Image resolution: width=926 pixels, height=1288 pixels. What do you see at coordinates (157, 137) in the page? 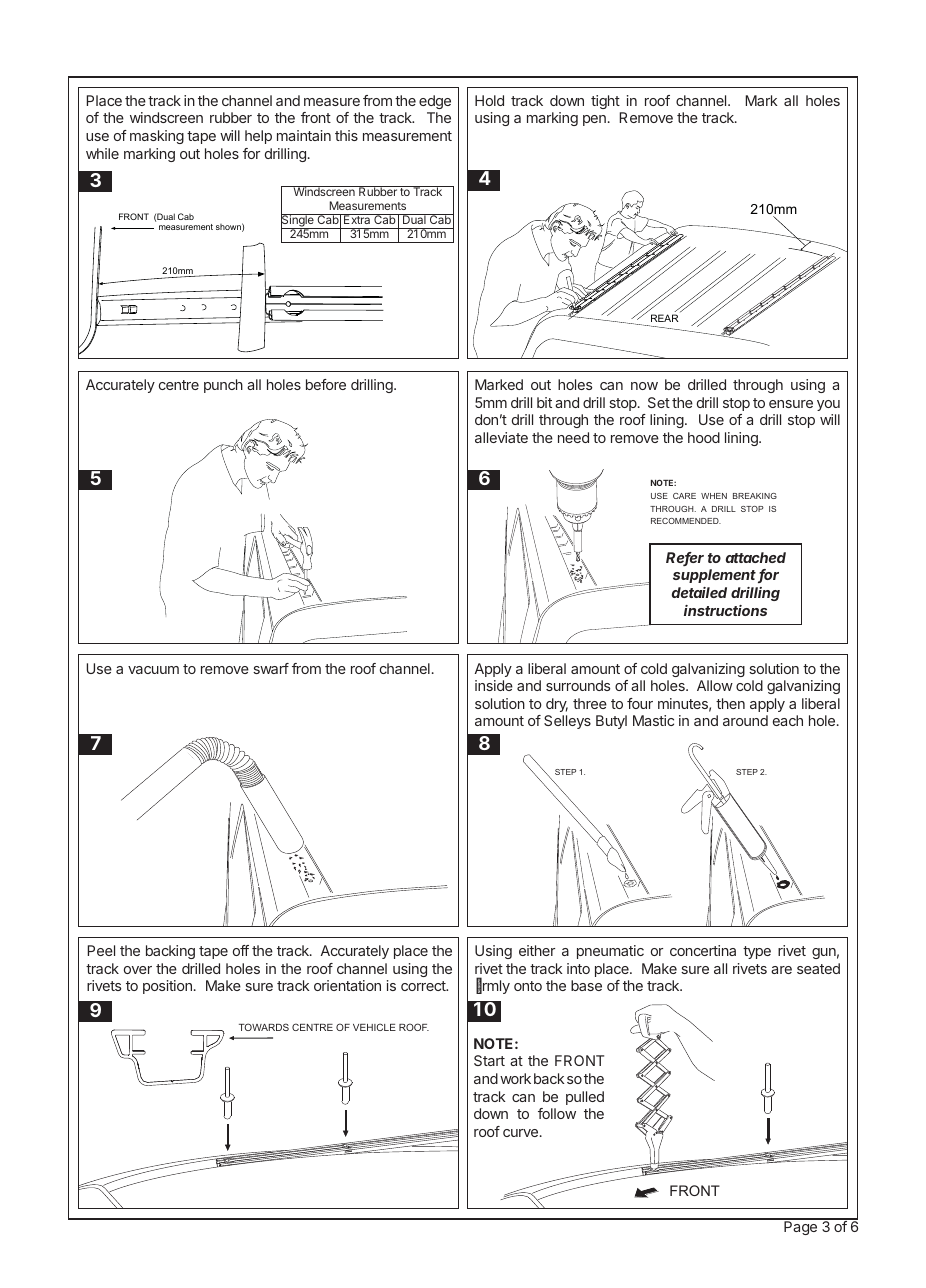
I see `masking` at bounding box center [157, 137].
